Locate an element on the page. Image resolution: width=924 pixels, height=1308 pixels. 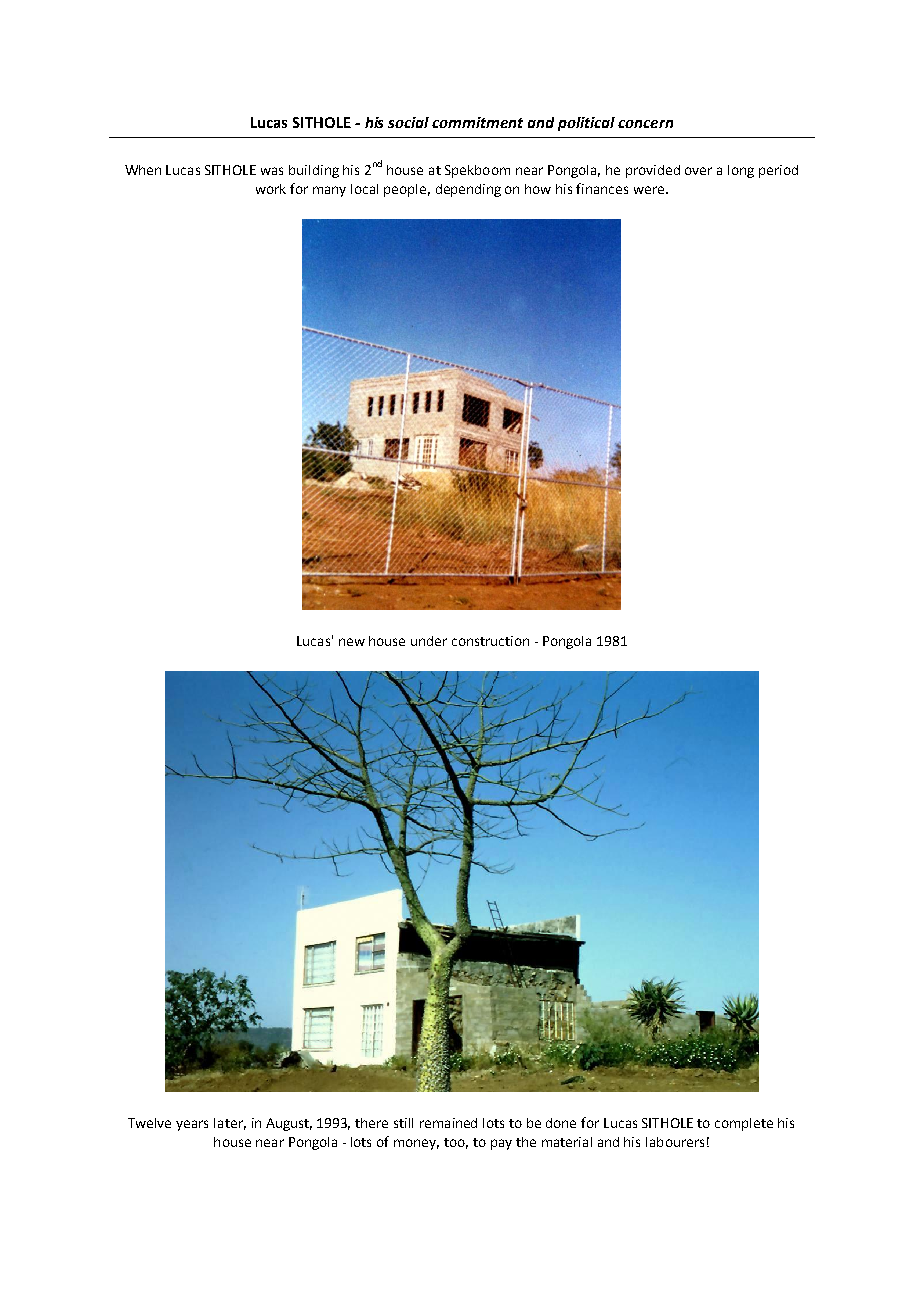
commitment is located at coordinates (477, 122).
